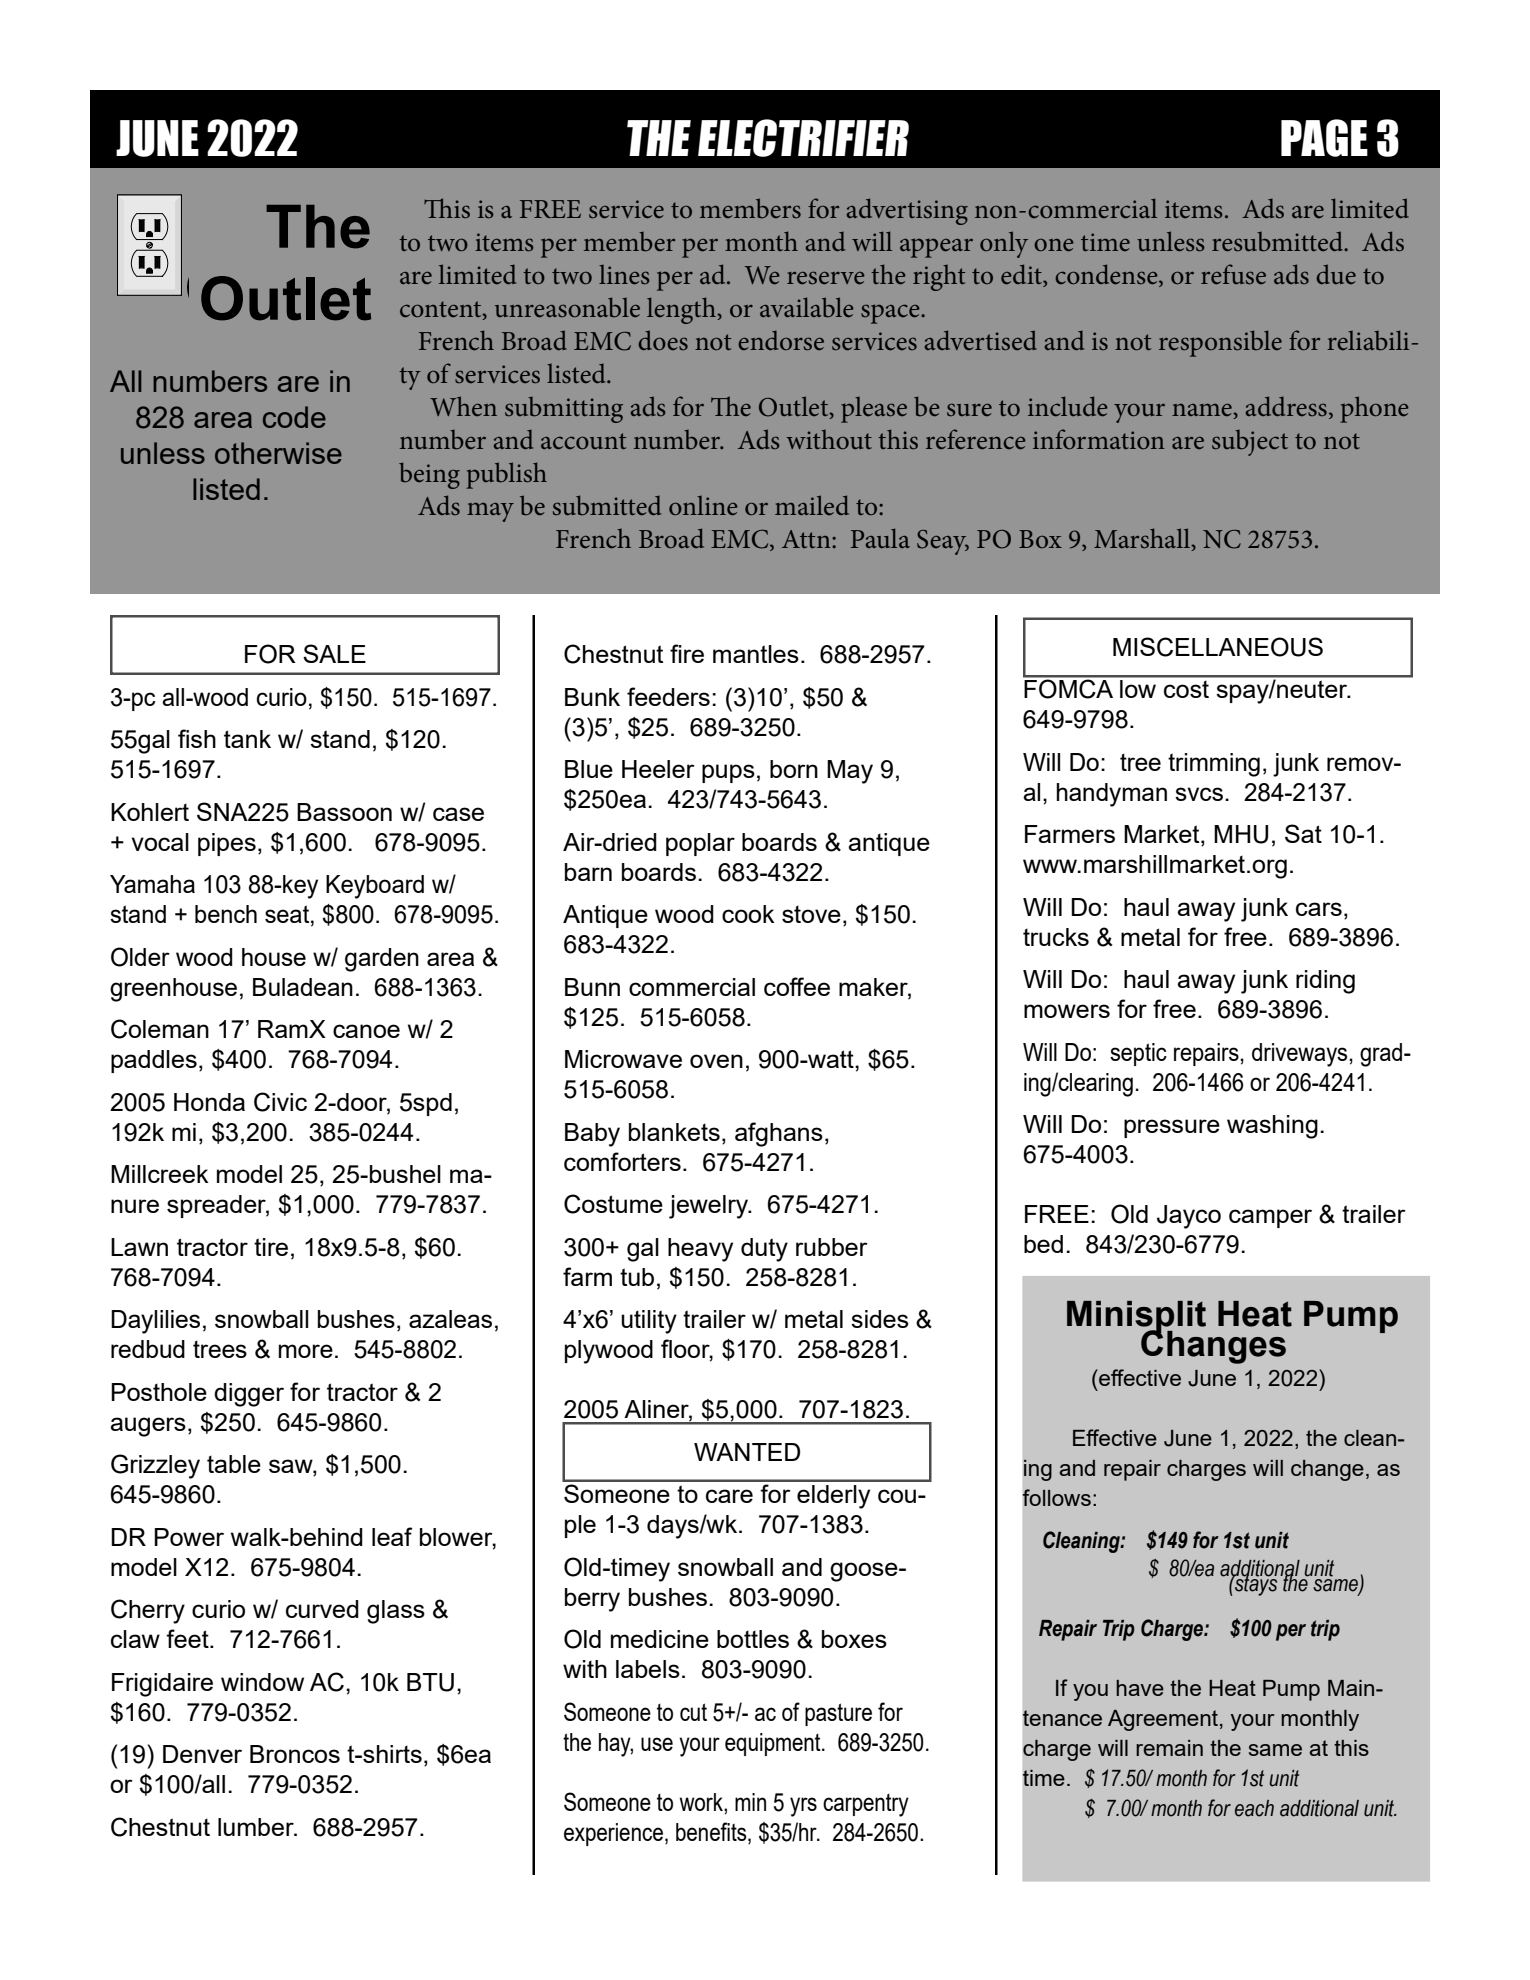 The image size is (1530, 1980). Describe the element at coordinates (295, 1754) in the screenshot. I see `Broncos` at that location.
